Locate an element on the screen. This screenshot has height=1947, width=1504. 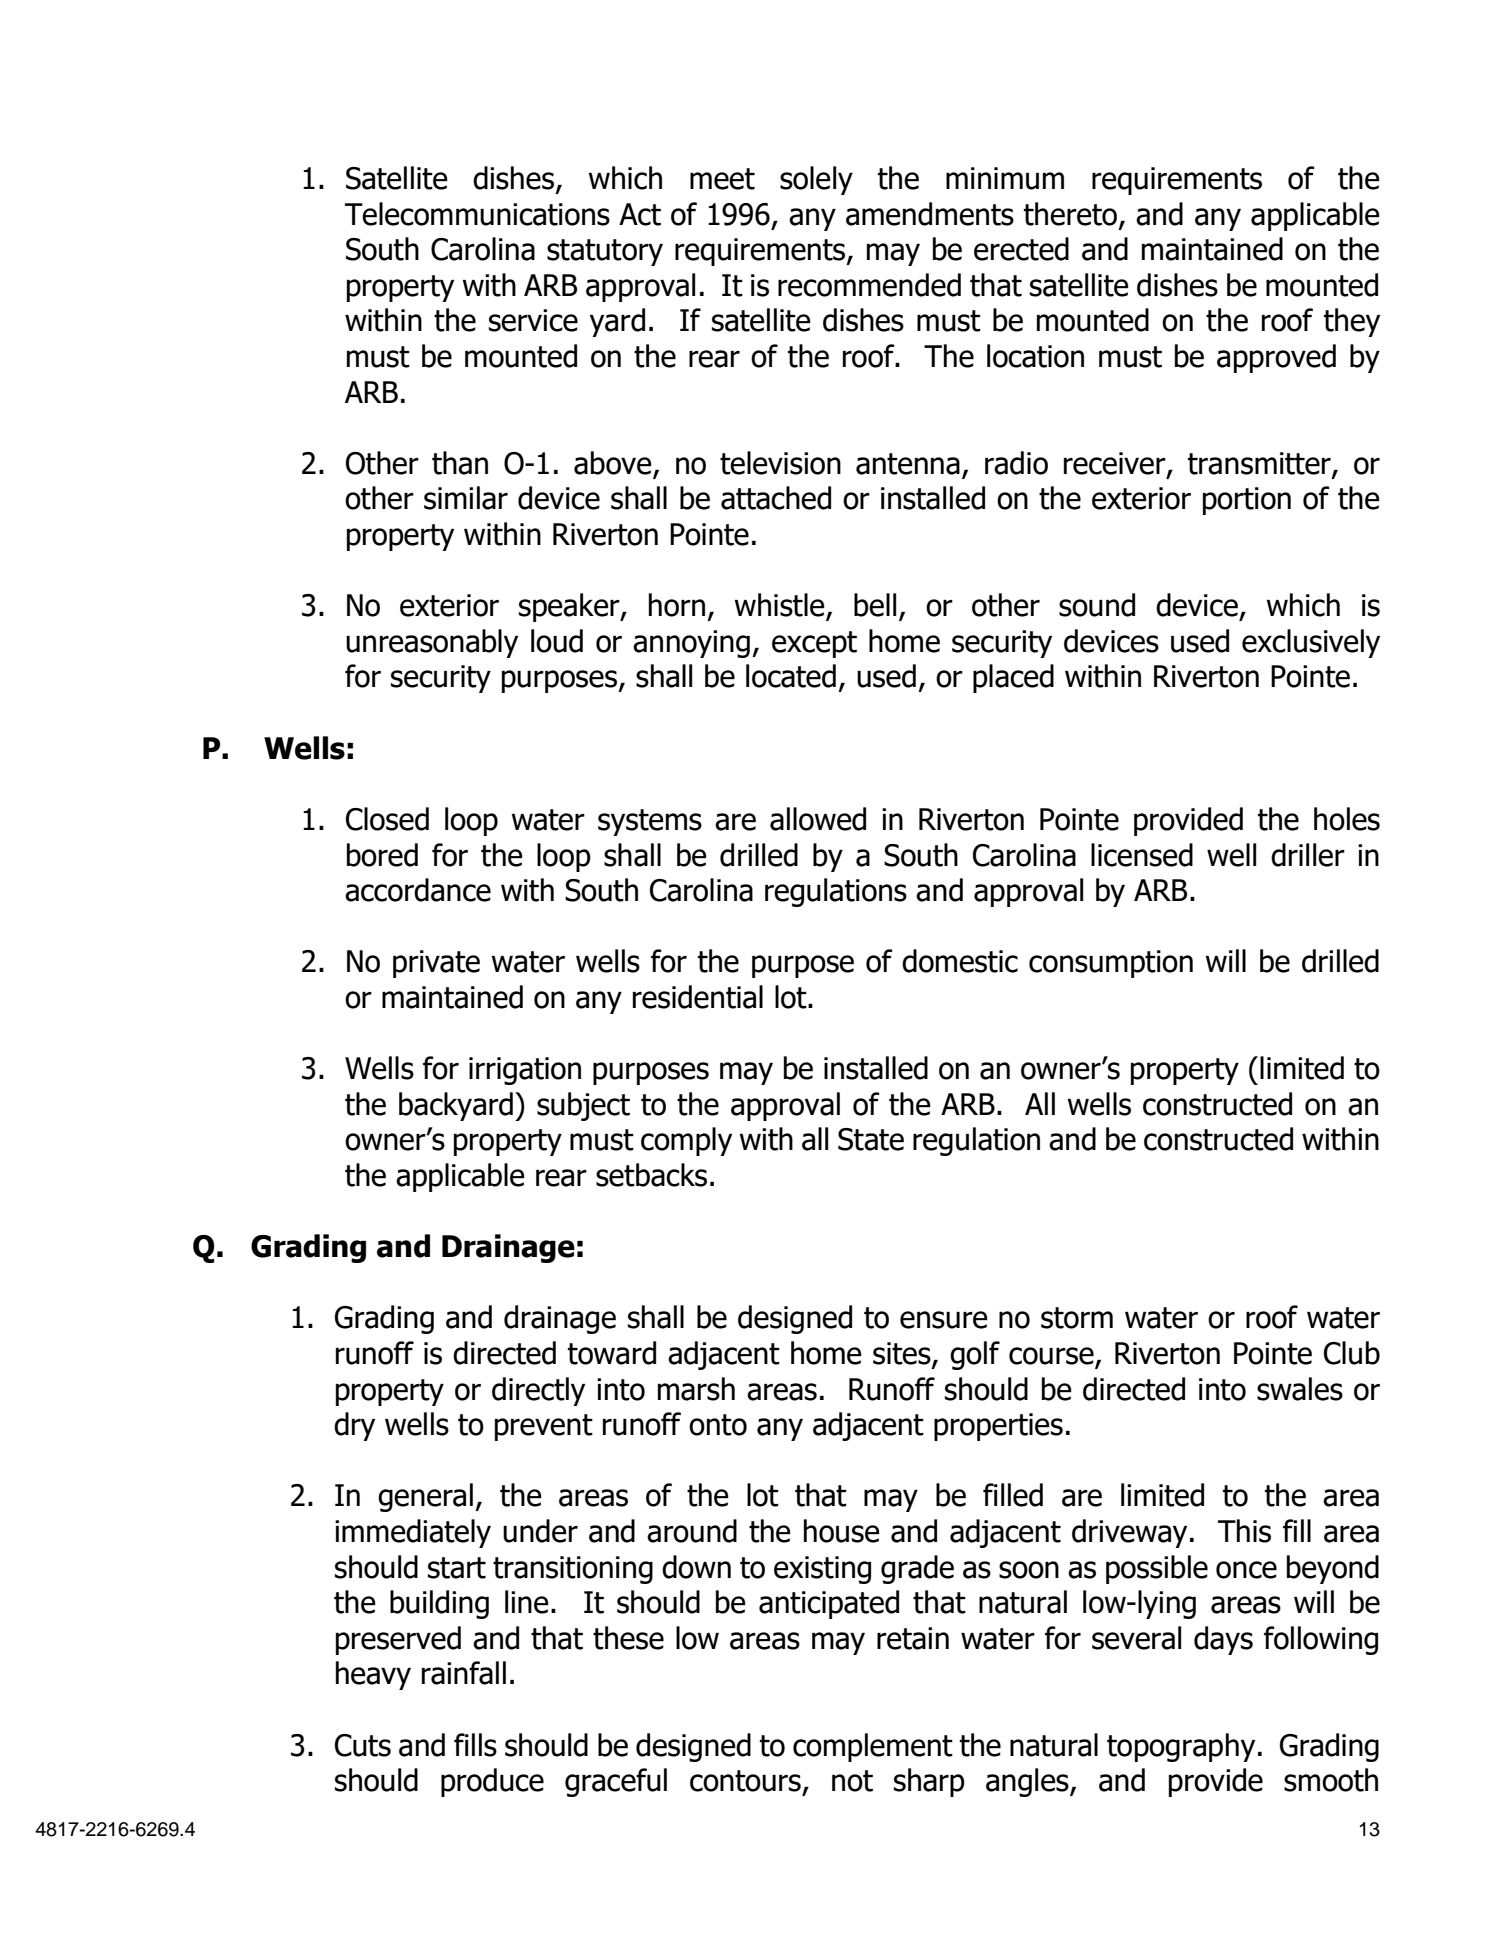
complement is located at coordinates (873, 1747).
